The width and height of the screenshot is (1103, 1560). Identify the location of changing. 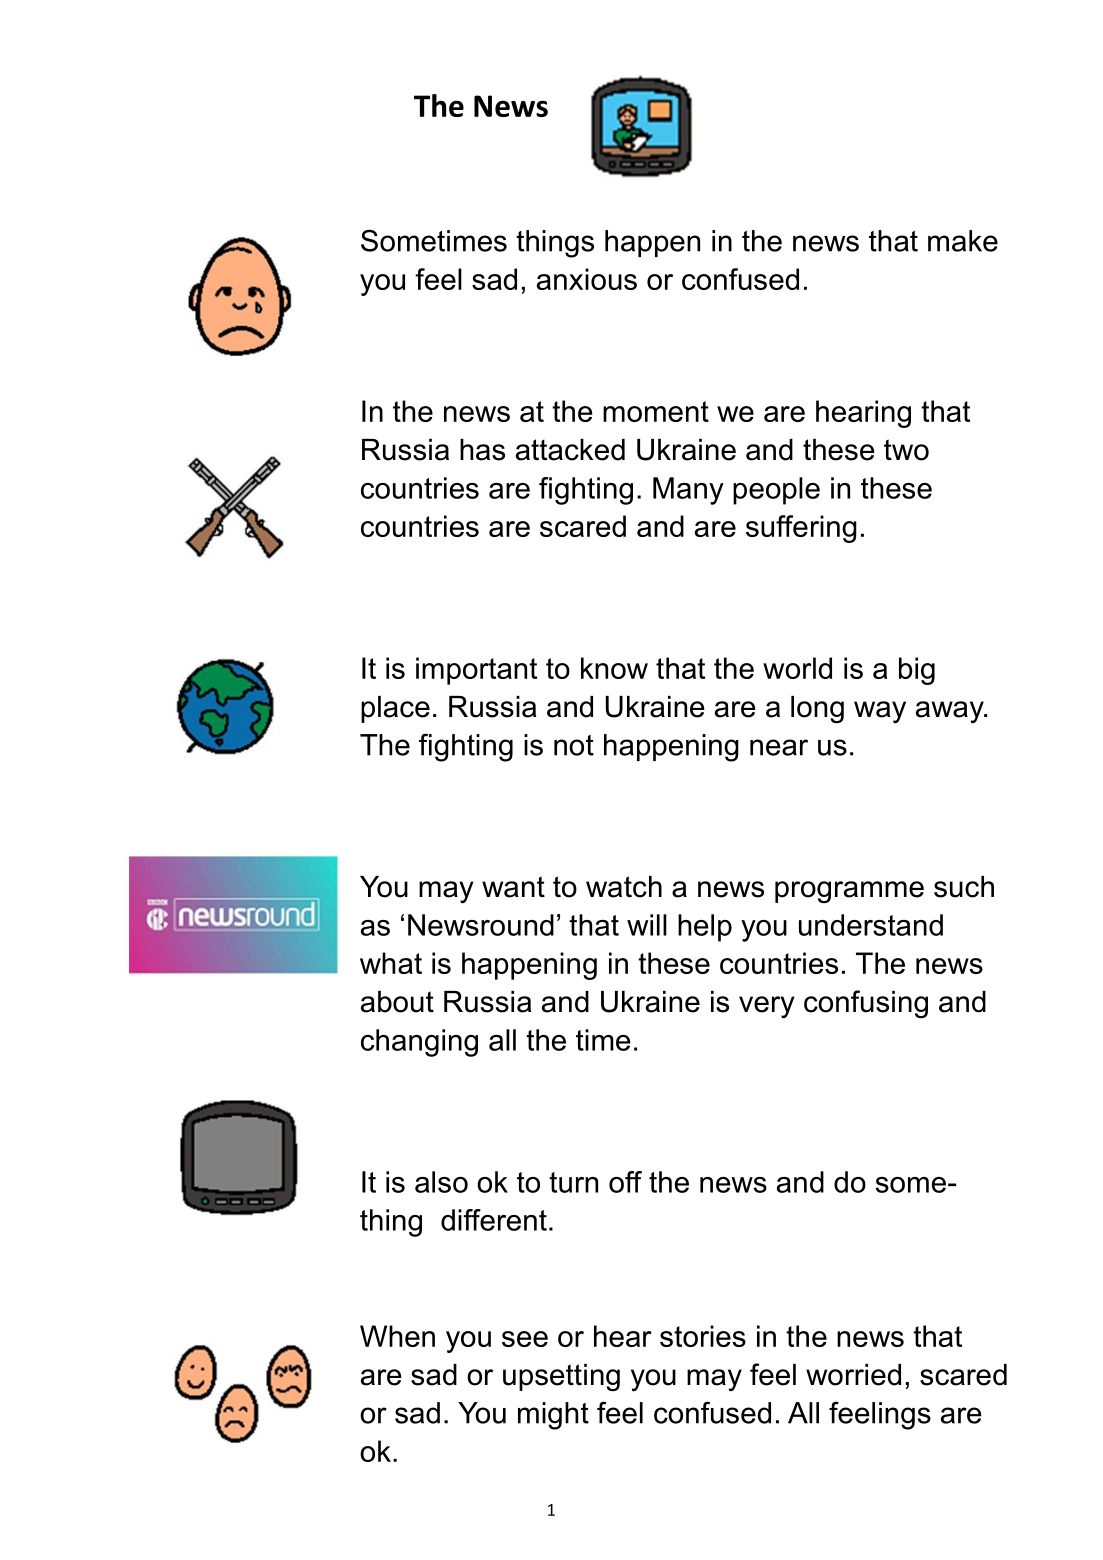
(419, 1043).
